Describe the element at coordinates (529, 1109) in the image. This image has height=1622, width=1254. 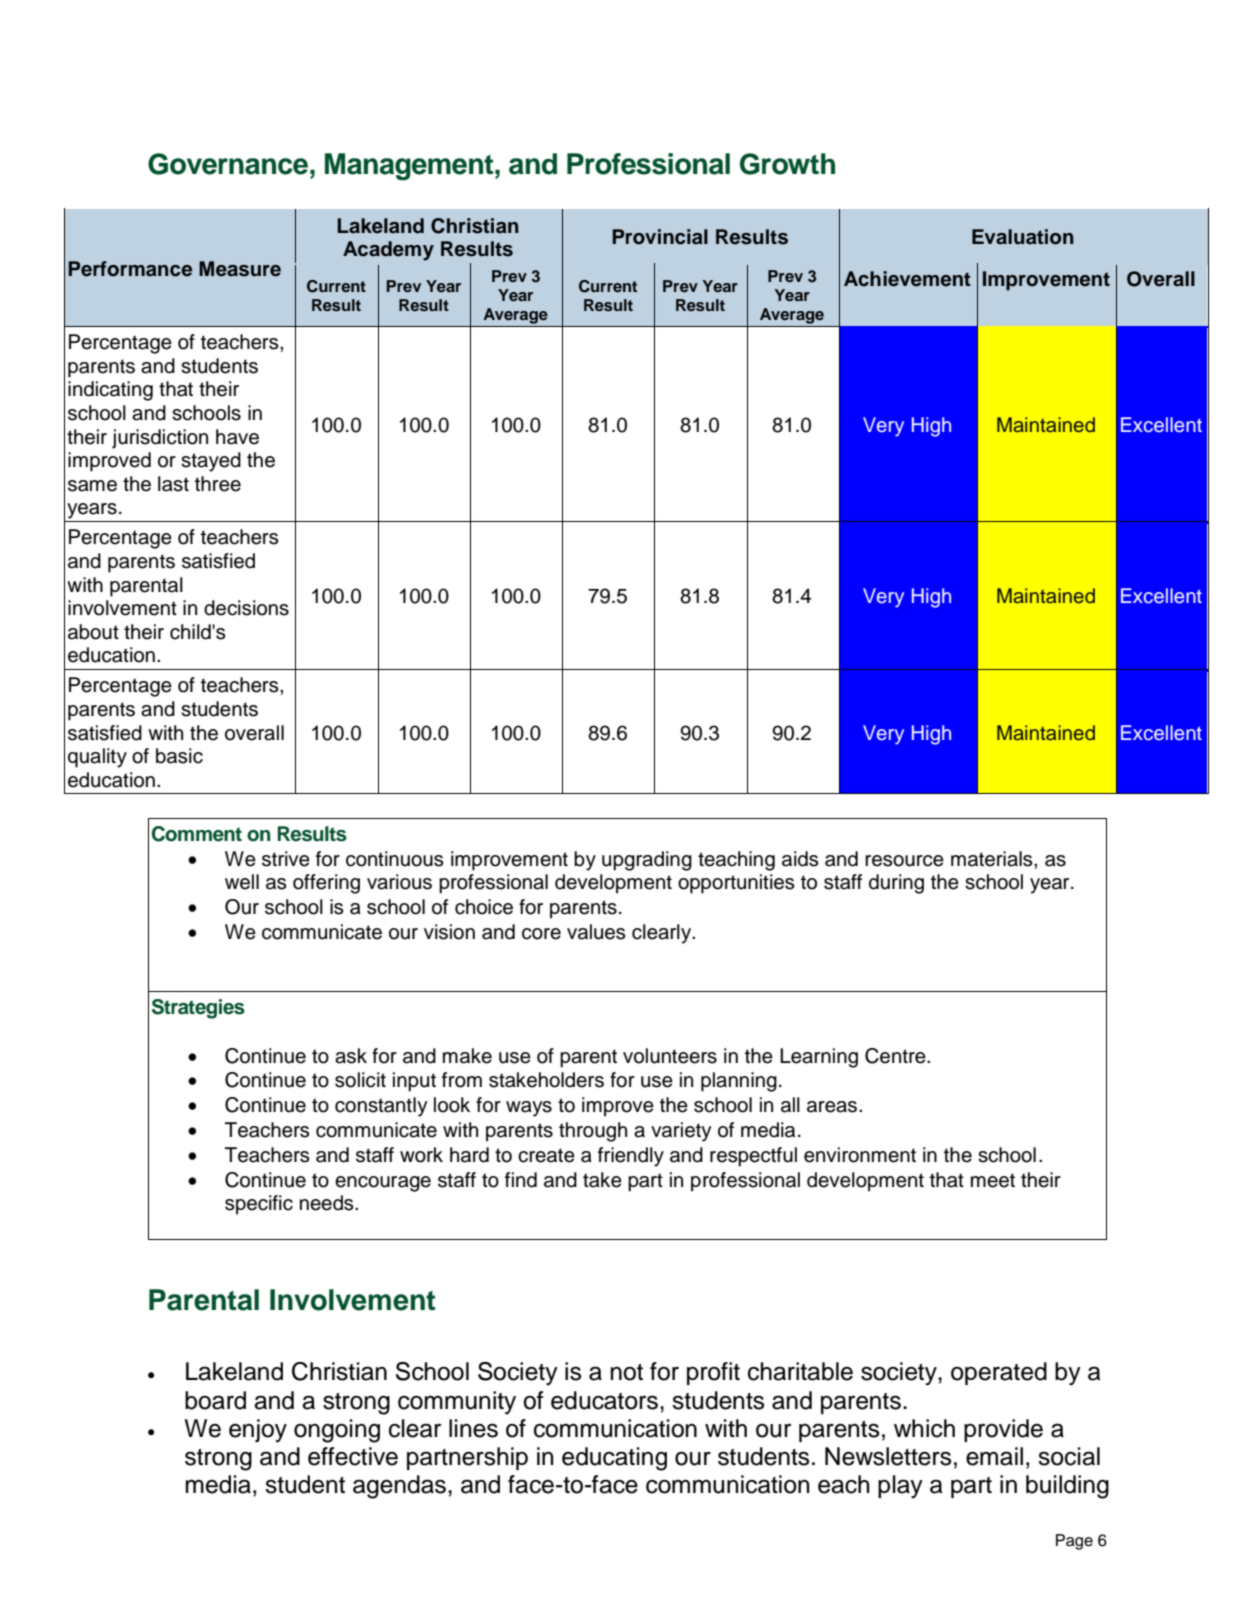
I see `ways` at that location.
